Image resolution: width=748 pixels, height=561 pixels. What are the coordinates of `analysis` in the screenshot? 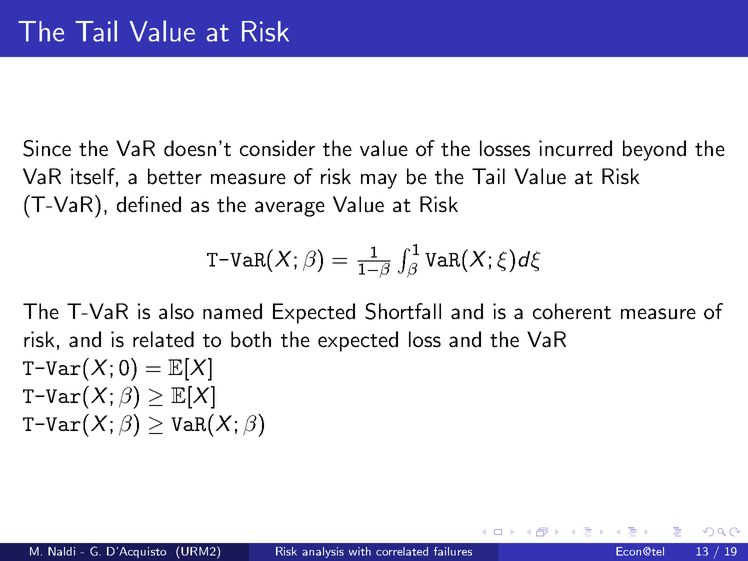 It's located at (323, 552).
